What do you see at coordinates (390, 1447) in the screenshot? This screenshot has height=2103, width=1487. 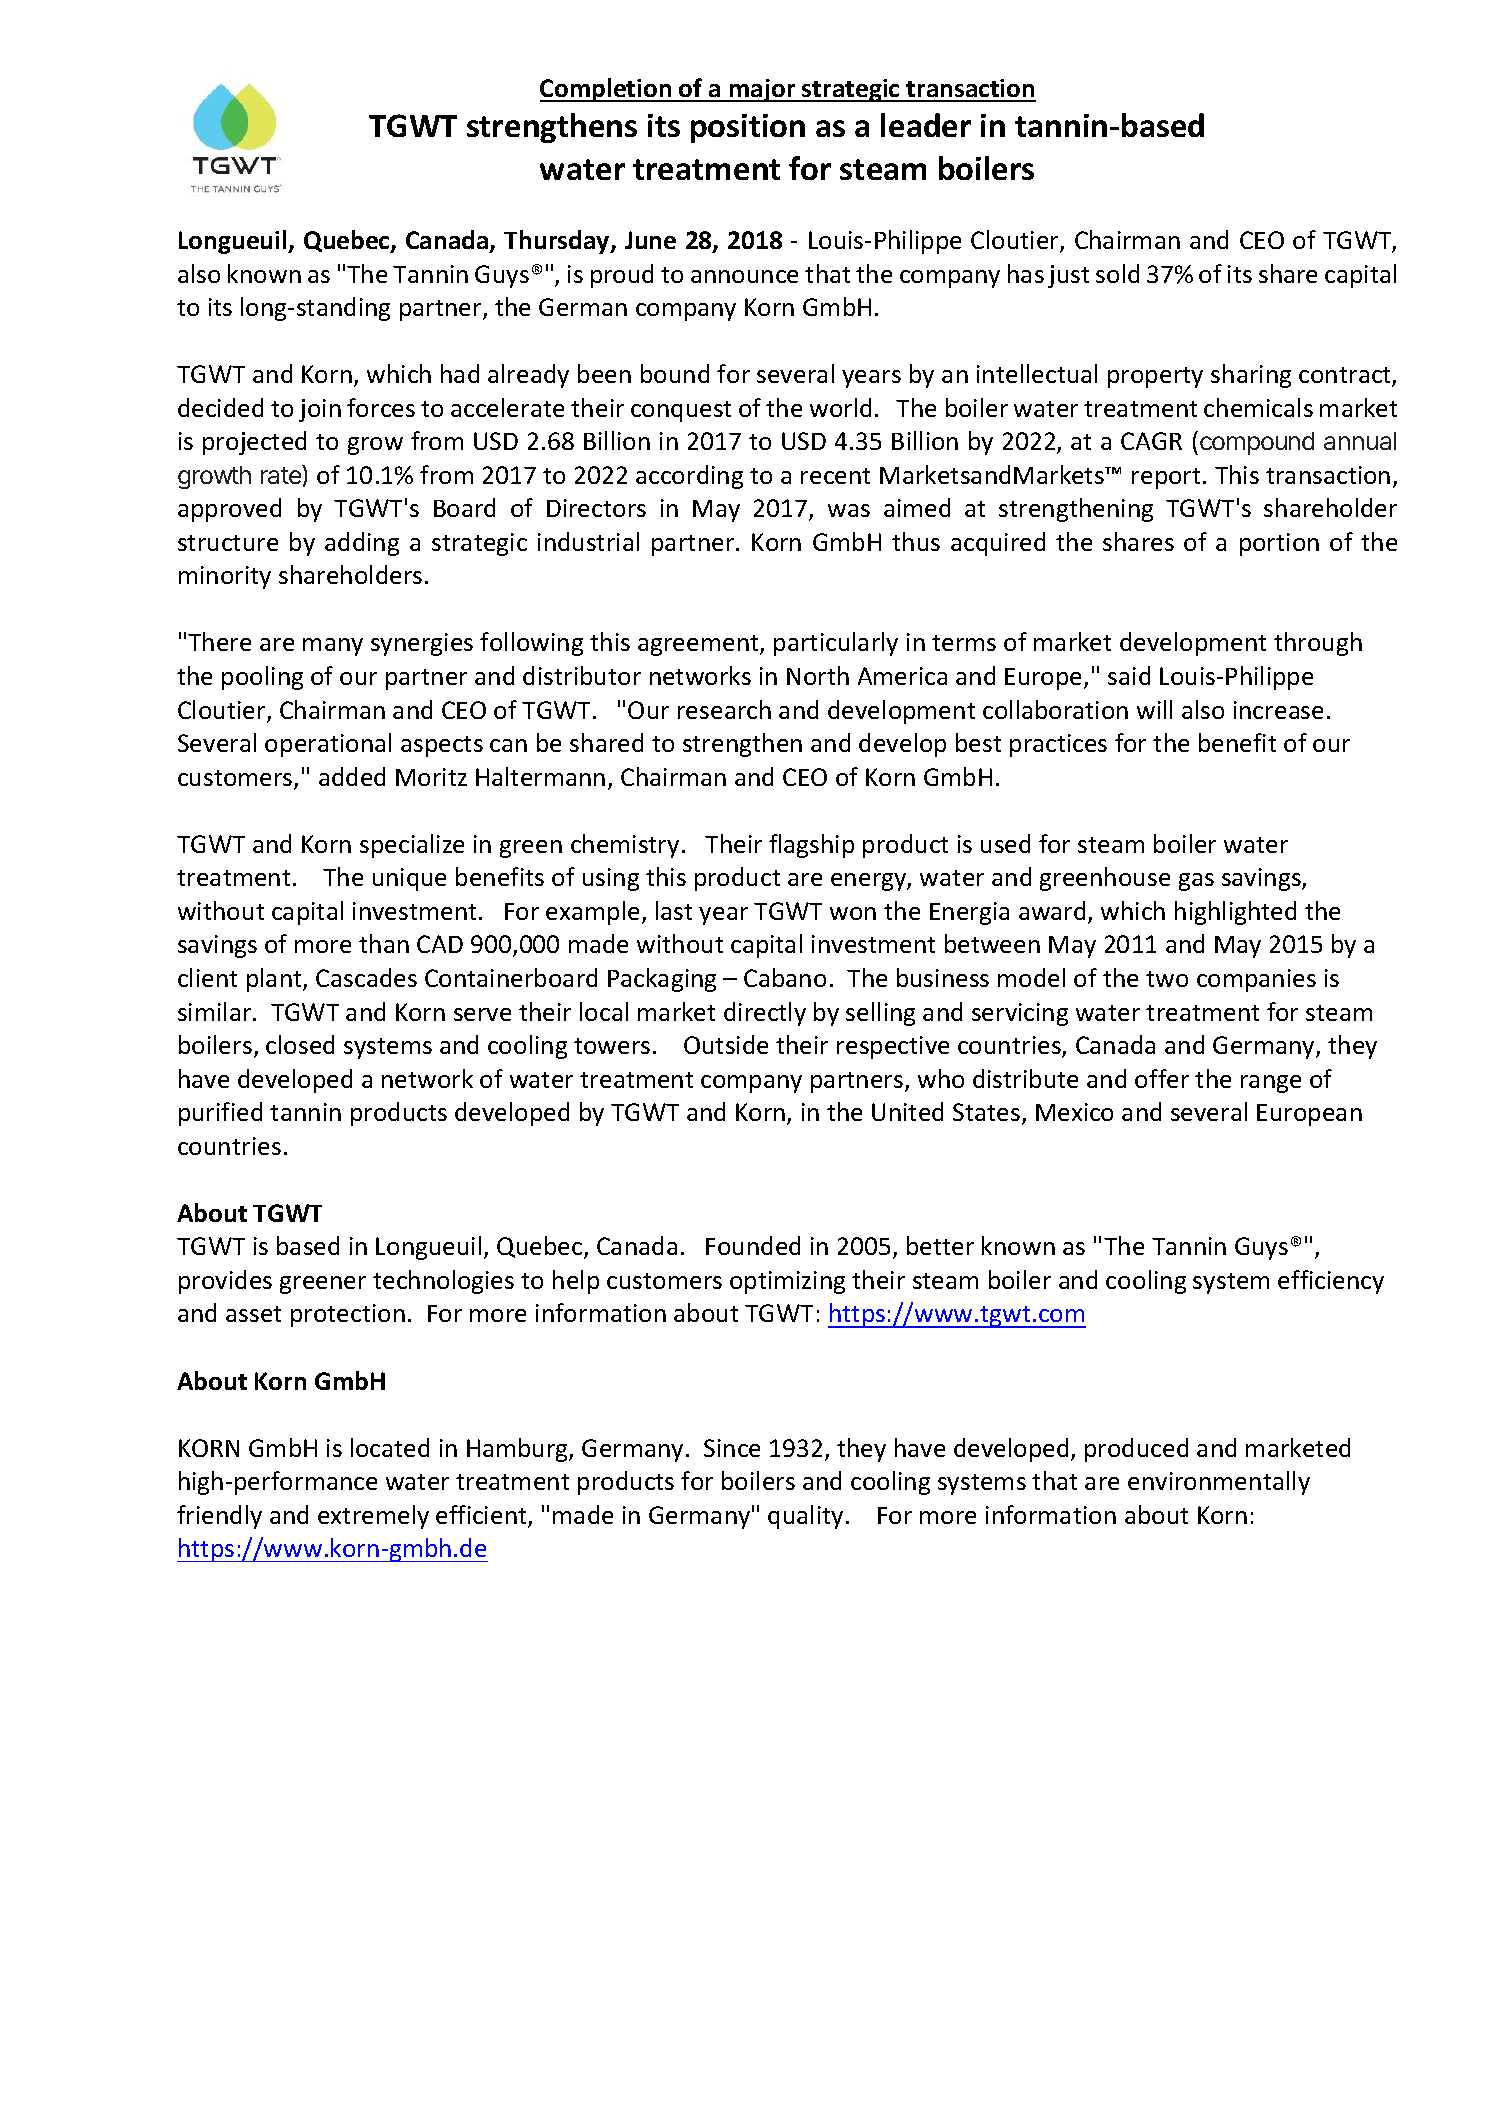 I see `located` at bounding box center [390, 1447].
